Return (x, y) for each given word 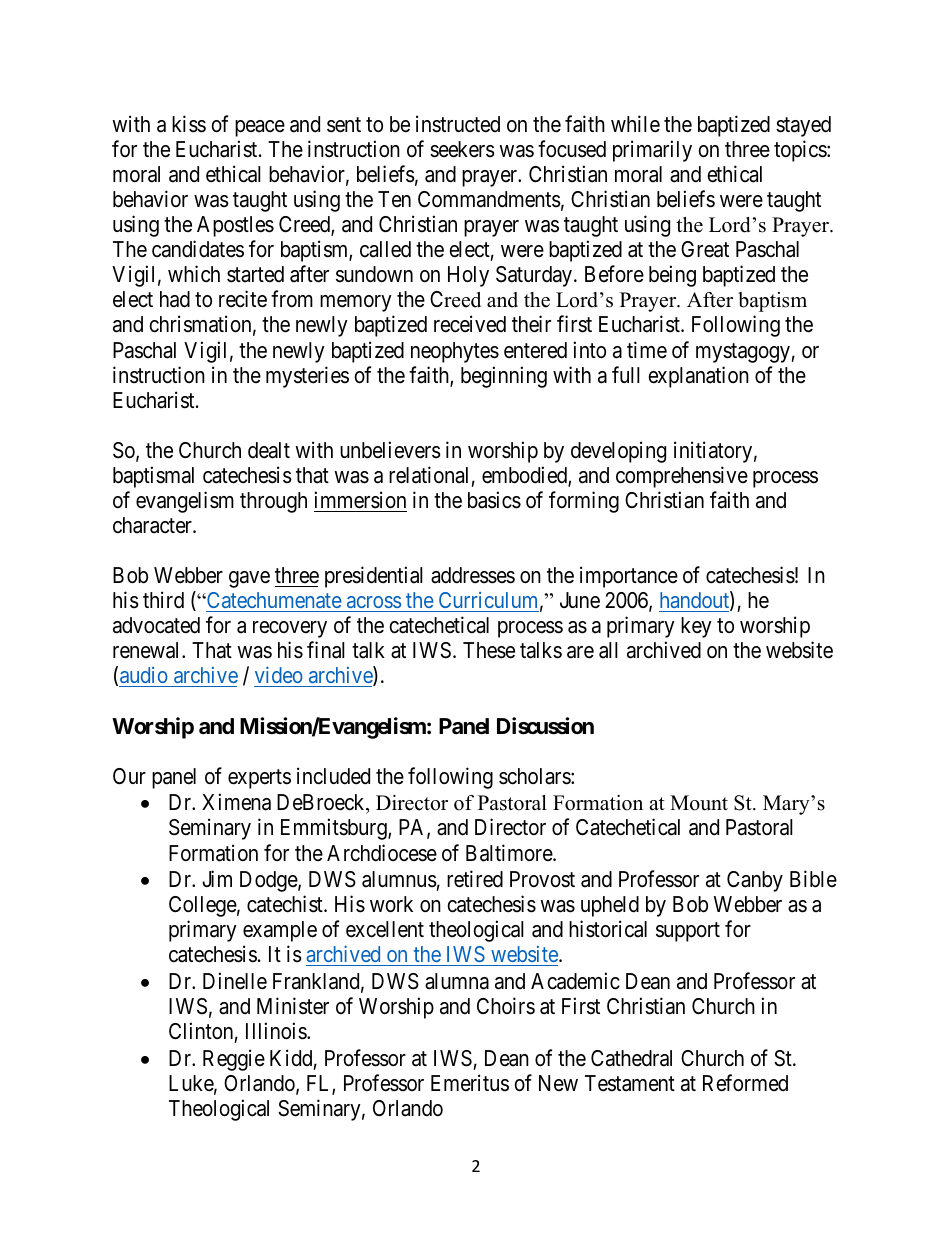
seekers (462, 149)
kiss (189, 124)
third (163, 600)
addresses (473, 575)
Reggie (234, 1060)
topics (801, 151)
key (696, 627)
